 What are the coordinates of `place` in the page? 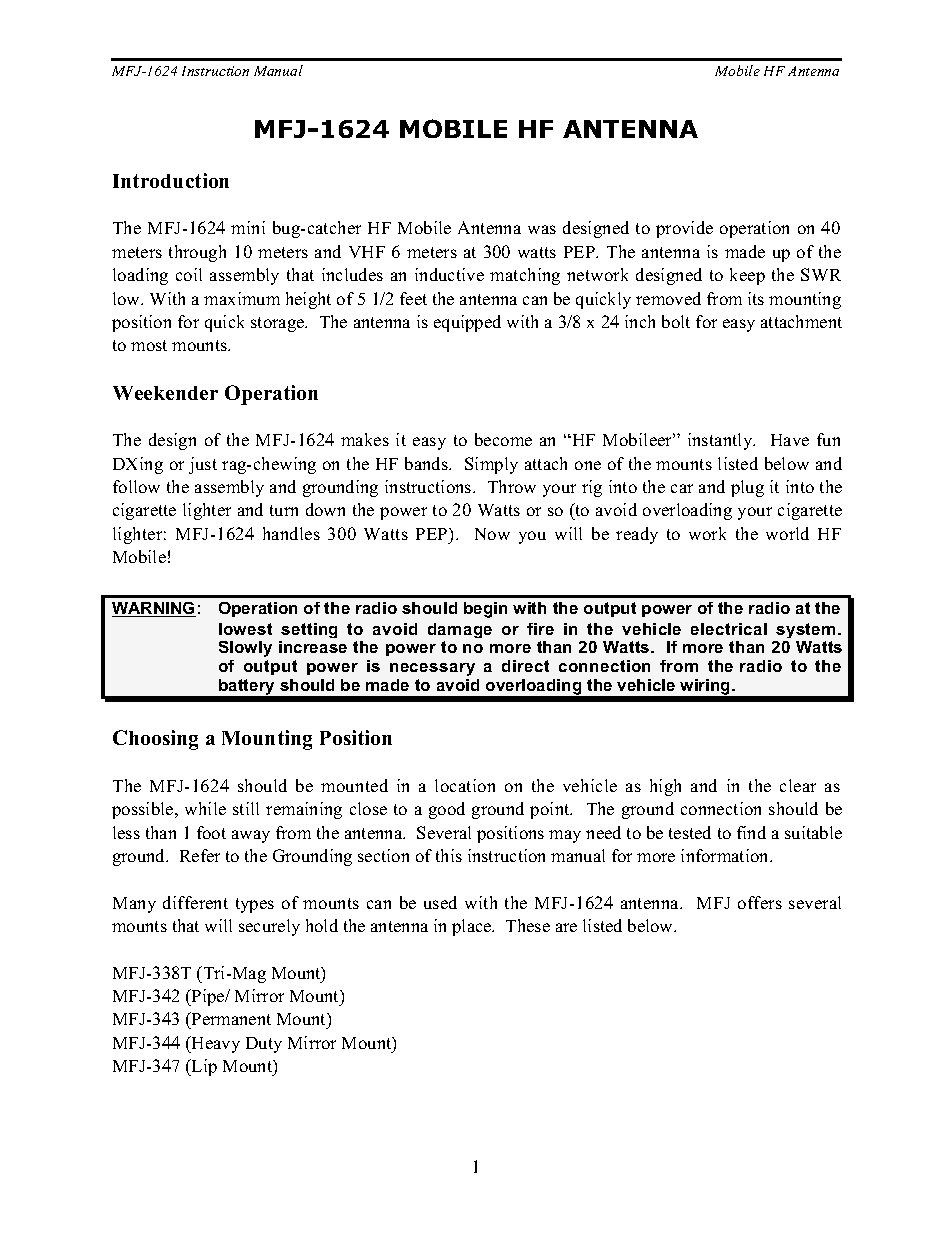 It's located at (473, 927).
